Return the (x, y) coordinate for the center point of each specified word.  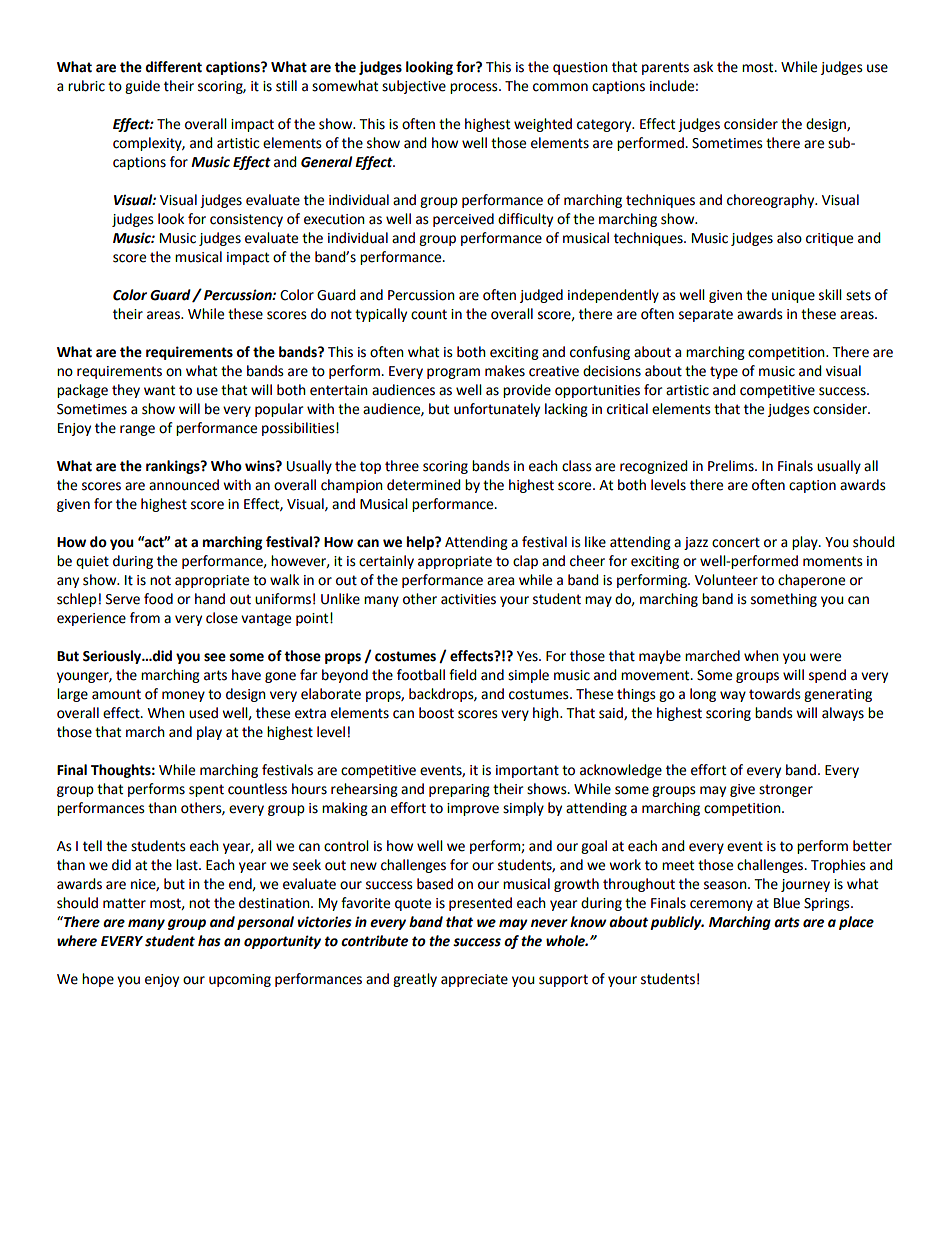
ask (703, 67)
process (475, 88)
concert (736, 542)
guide (142, 87)
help (421, 543)
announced (184, 485)
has (209, 941)
